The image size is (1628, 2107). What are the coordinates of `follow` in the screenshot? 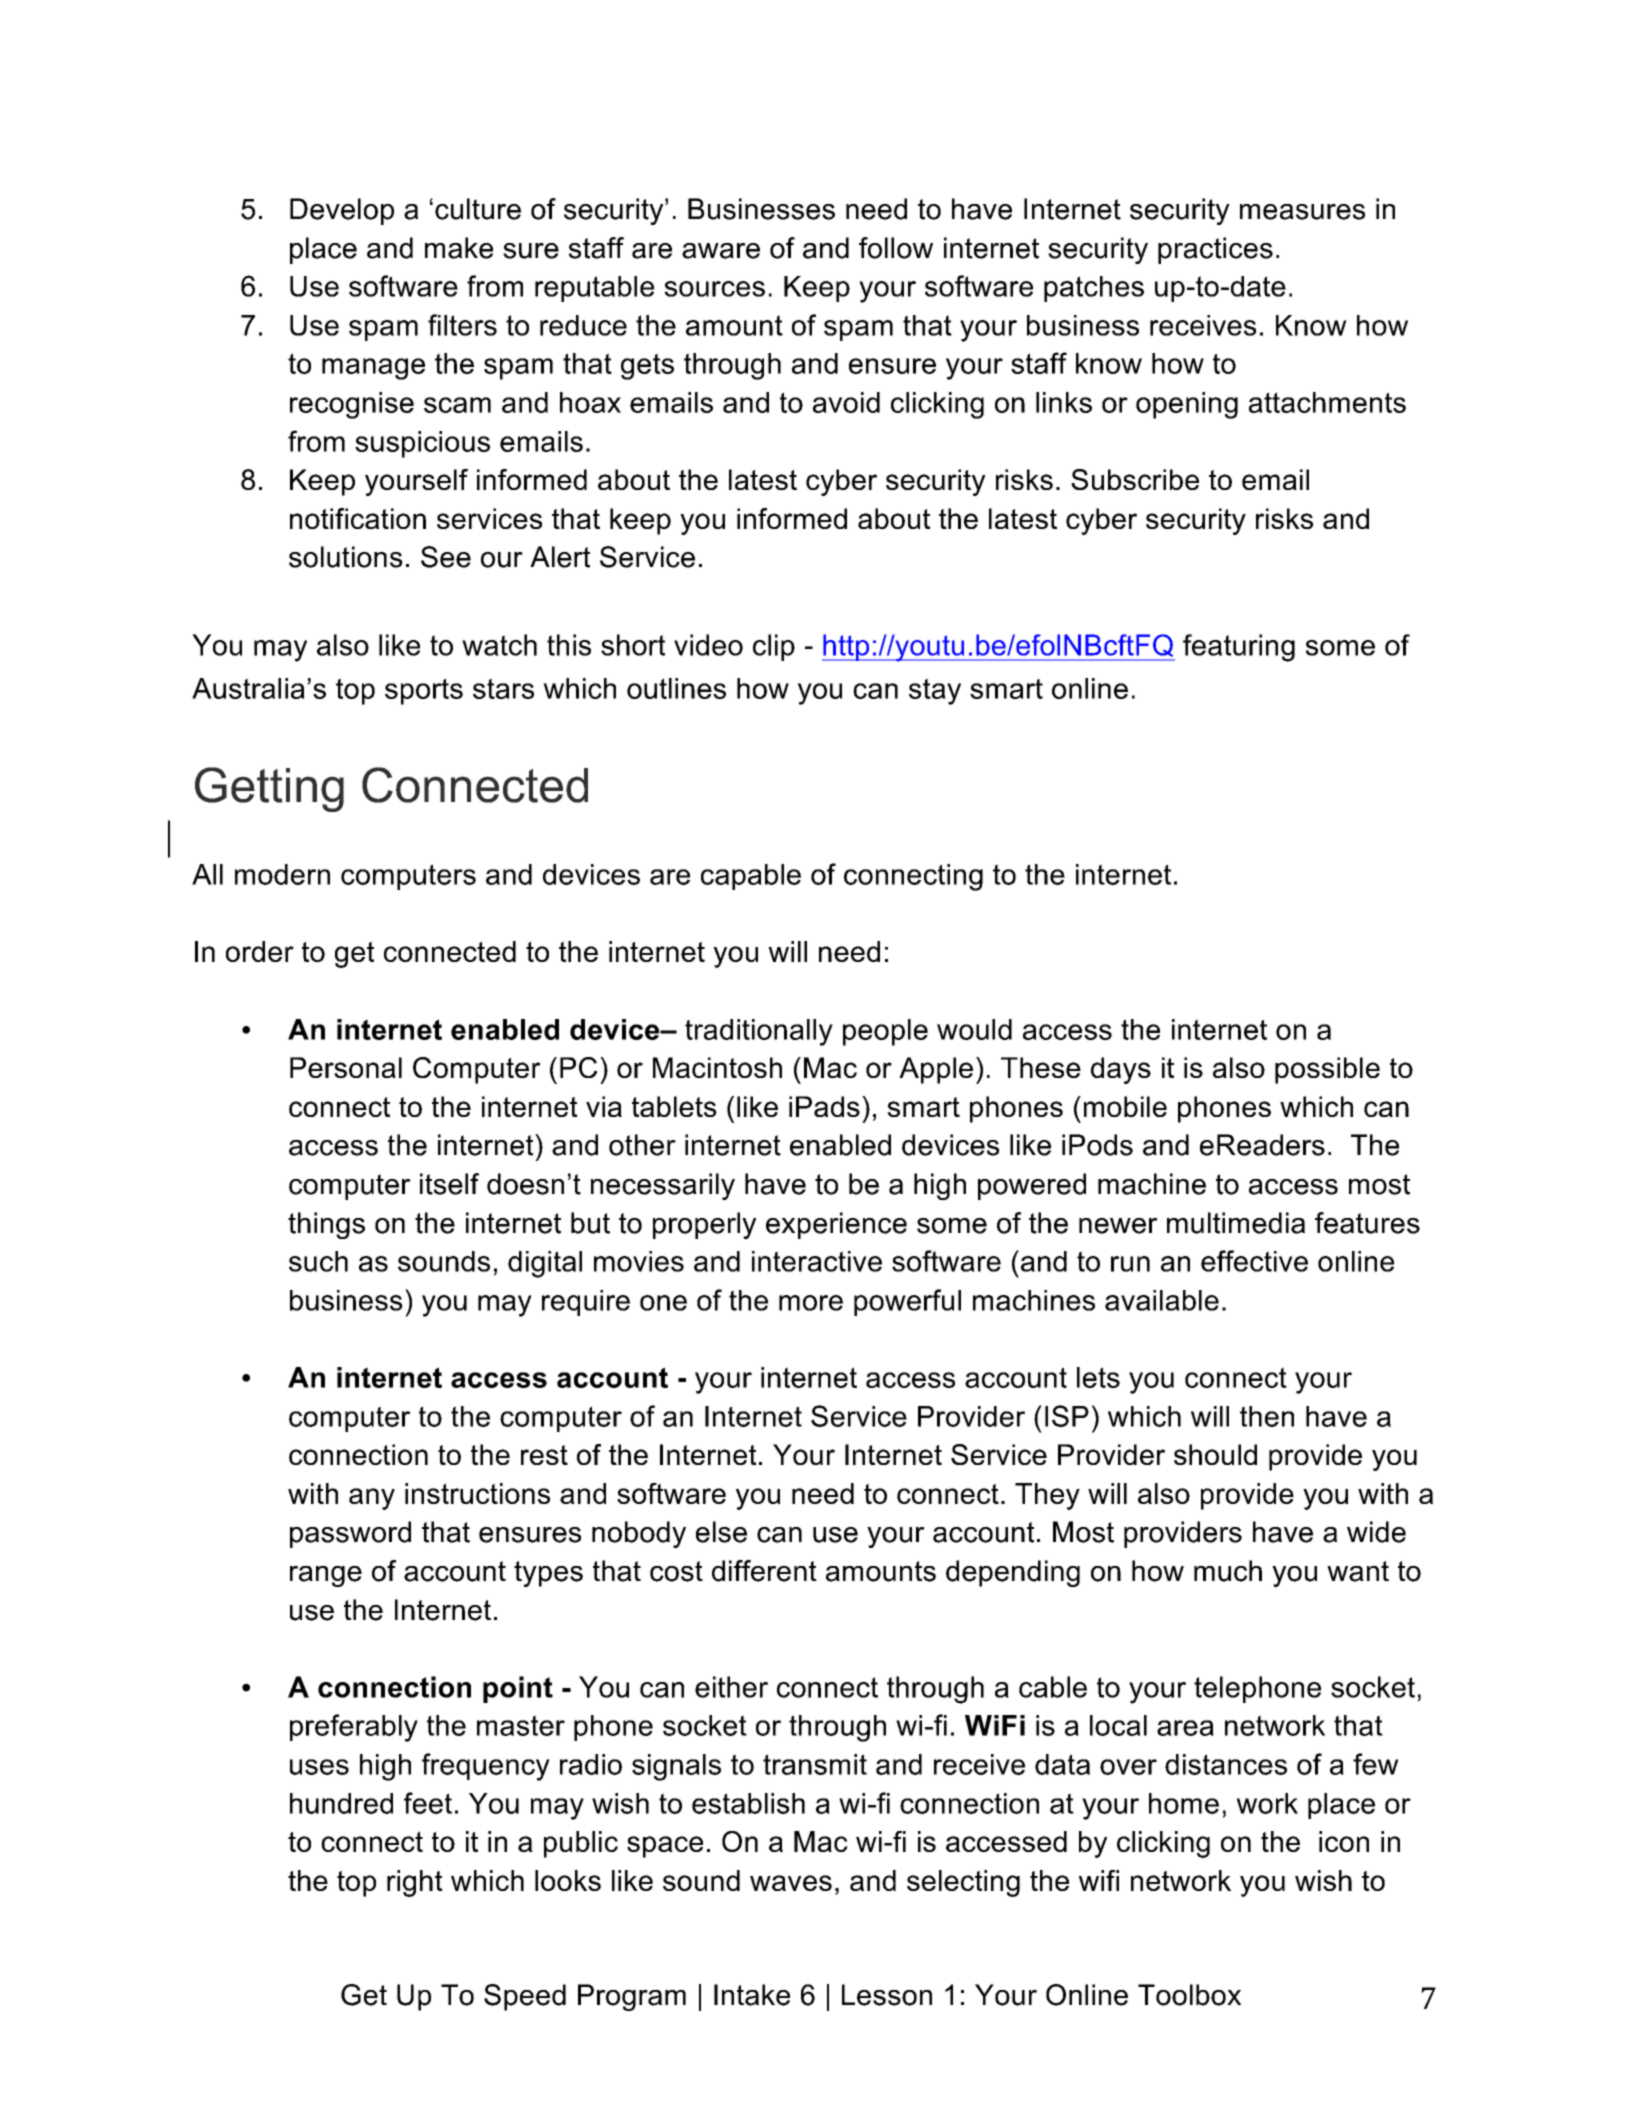 It's located at (896, 248).
